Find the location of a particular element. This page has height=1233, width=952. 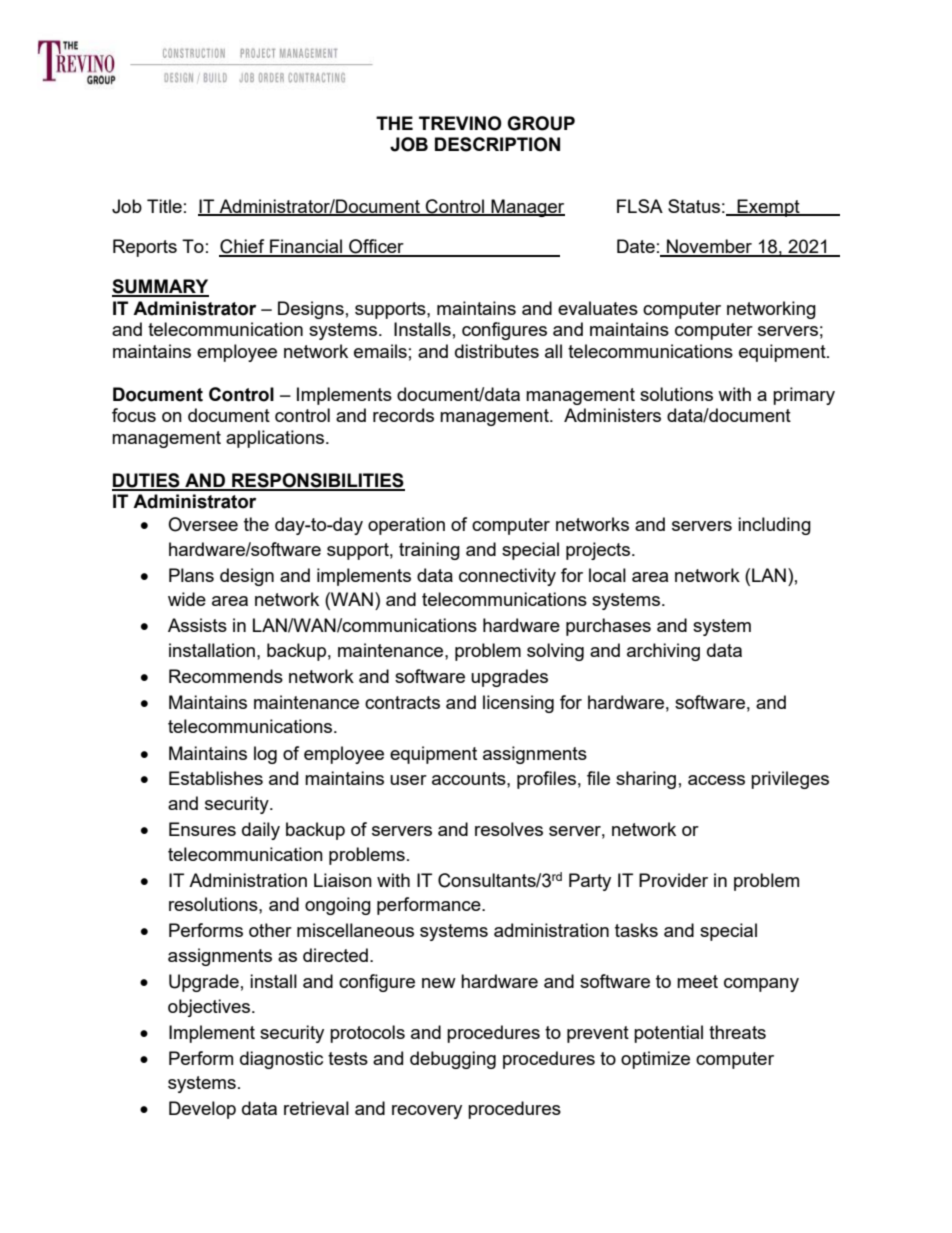

DESCRIPTION is located at coordinates (497, 144).
